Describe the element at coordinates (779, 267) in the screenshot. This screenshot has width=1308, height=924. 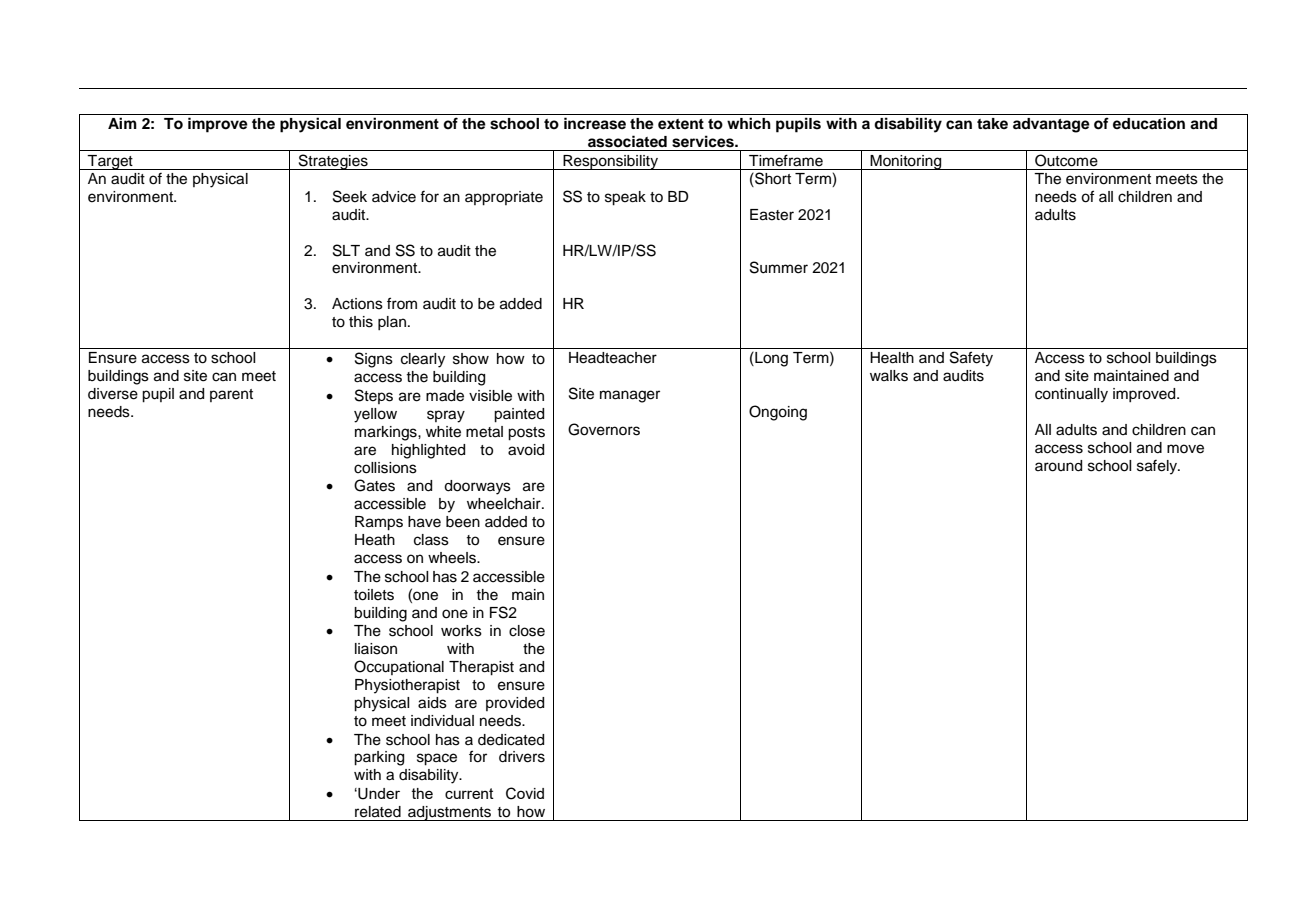
I see `Summer` at that location.
